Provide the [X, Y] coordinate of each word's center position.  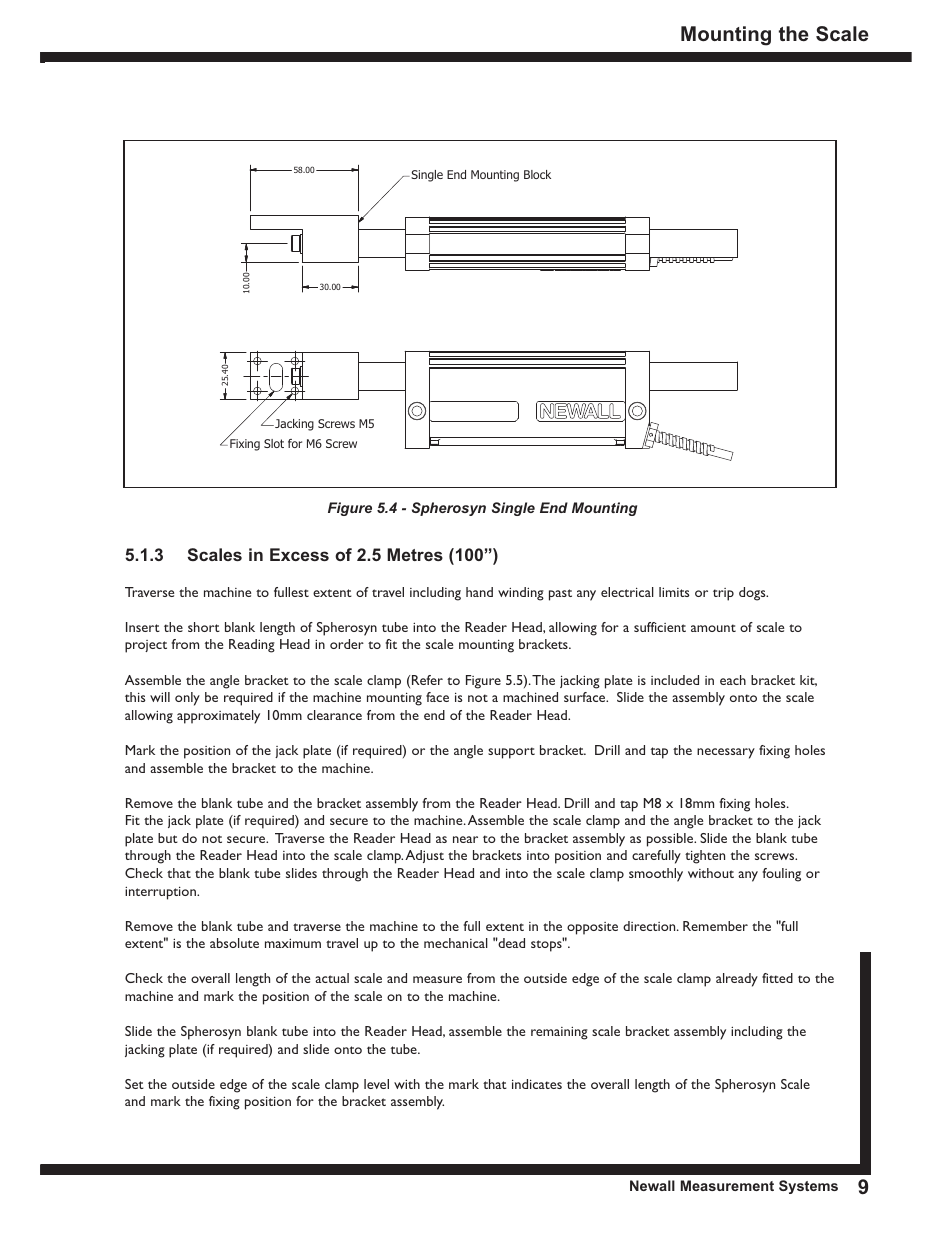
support [511, 753]
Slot [274, 443]
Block [537, 174]
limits [674, 592]
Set [134, 1084]
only [187, 699]
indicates [537, 1084]
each [733, 680]
